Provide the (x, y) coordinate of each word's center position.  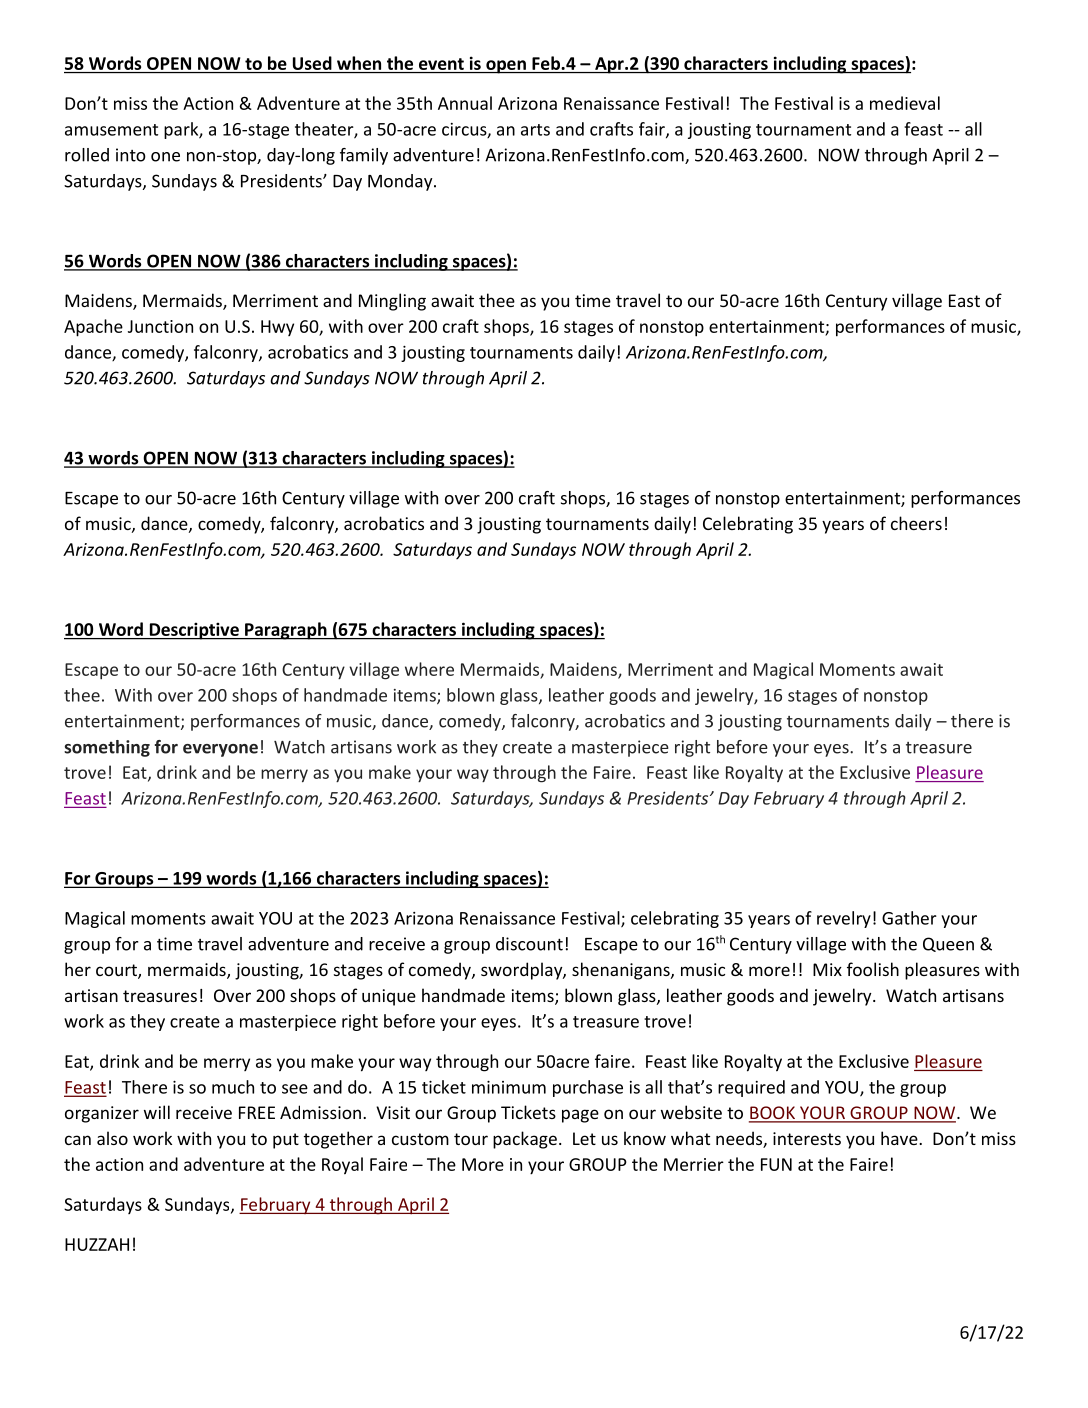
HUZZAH (97, 1244)
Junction (160, 326)
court (117, 971)
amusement (111, 130)
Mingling (392, 302)
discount (529, 944)
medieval (905, 103)
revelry (844, 919)
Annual (465, 103)
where (429, 669)
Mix (827, 969)
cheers (916, 523)
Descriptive (194, 631)
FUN (776, 1164)
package (525, 1140)
